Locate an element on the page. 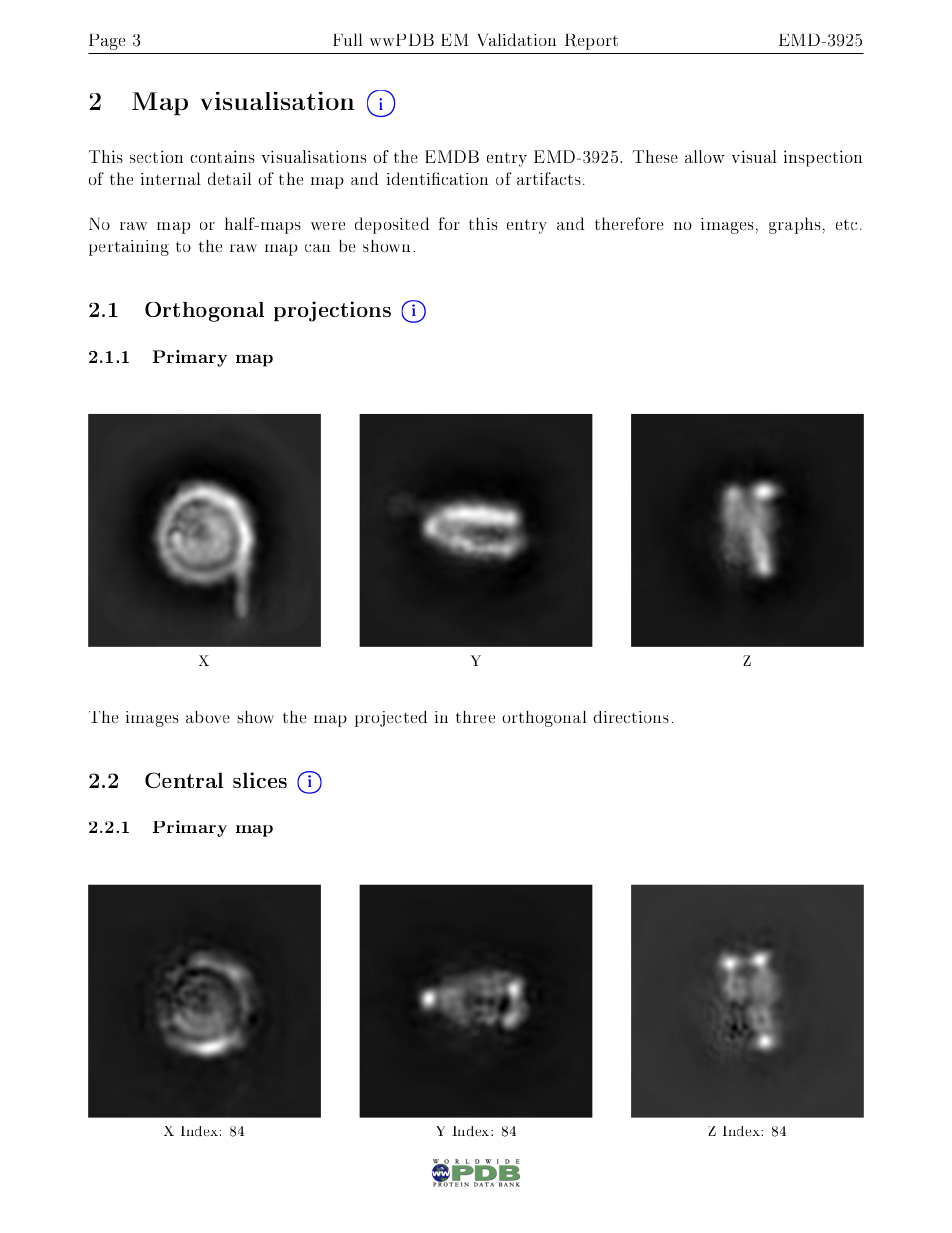 This image has width=952, height=1233. etc is located at coordinates (848, 224).
